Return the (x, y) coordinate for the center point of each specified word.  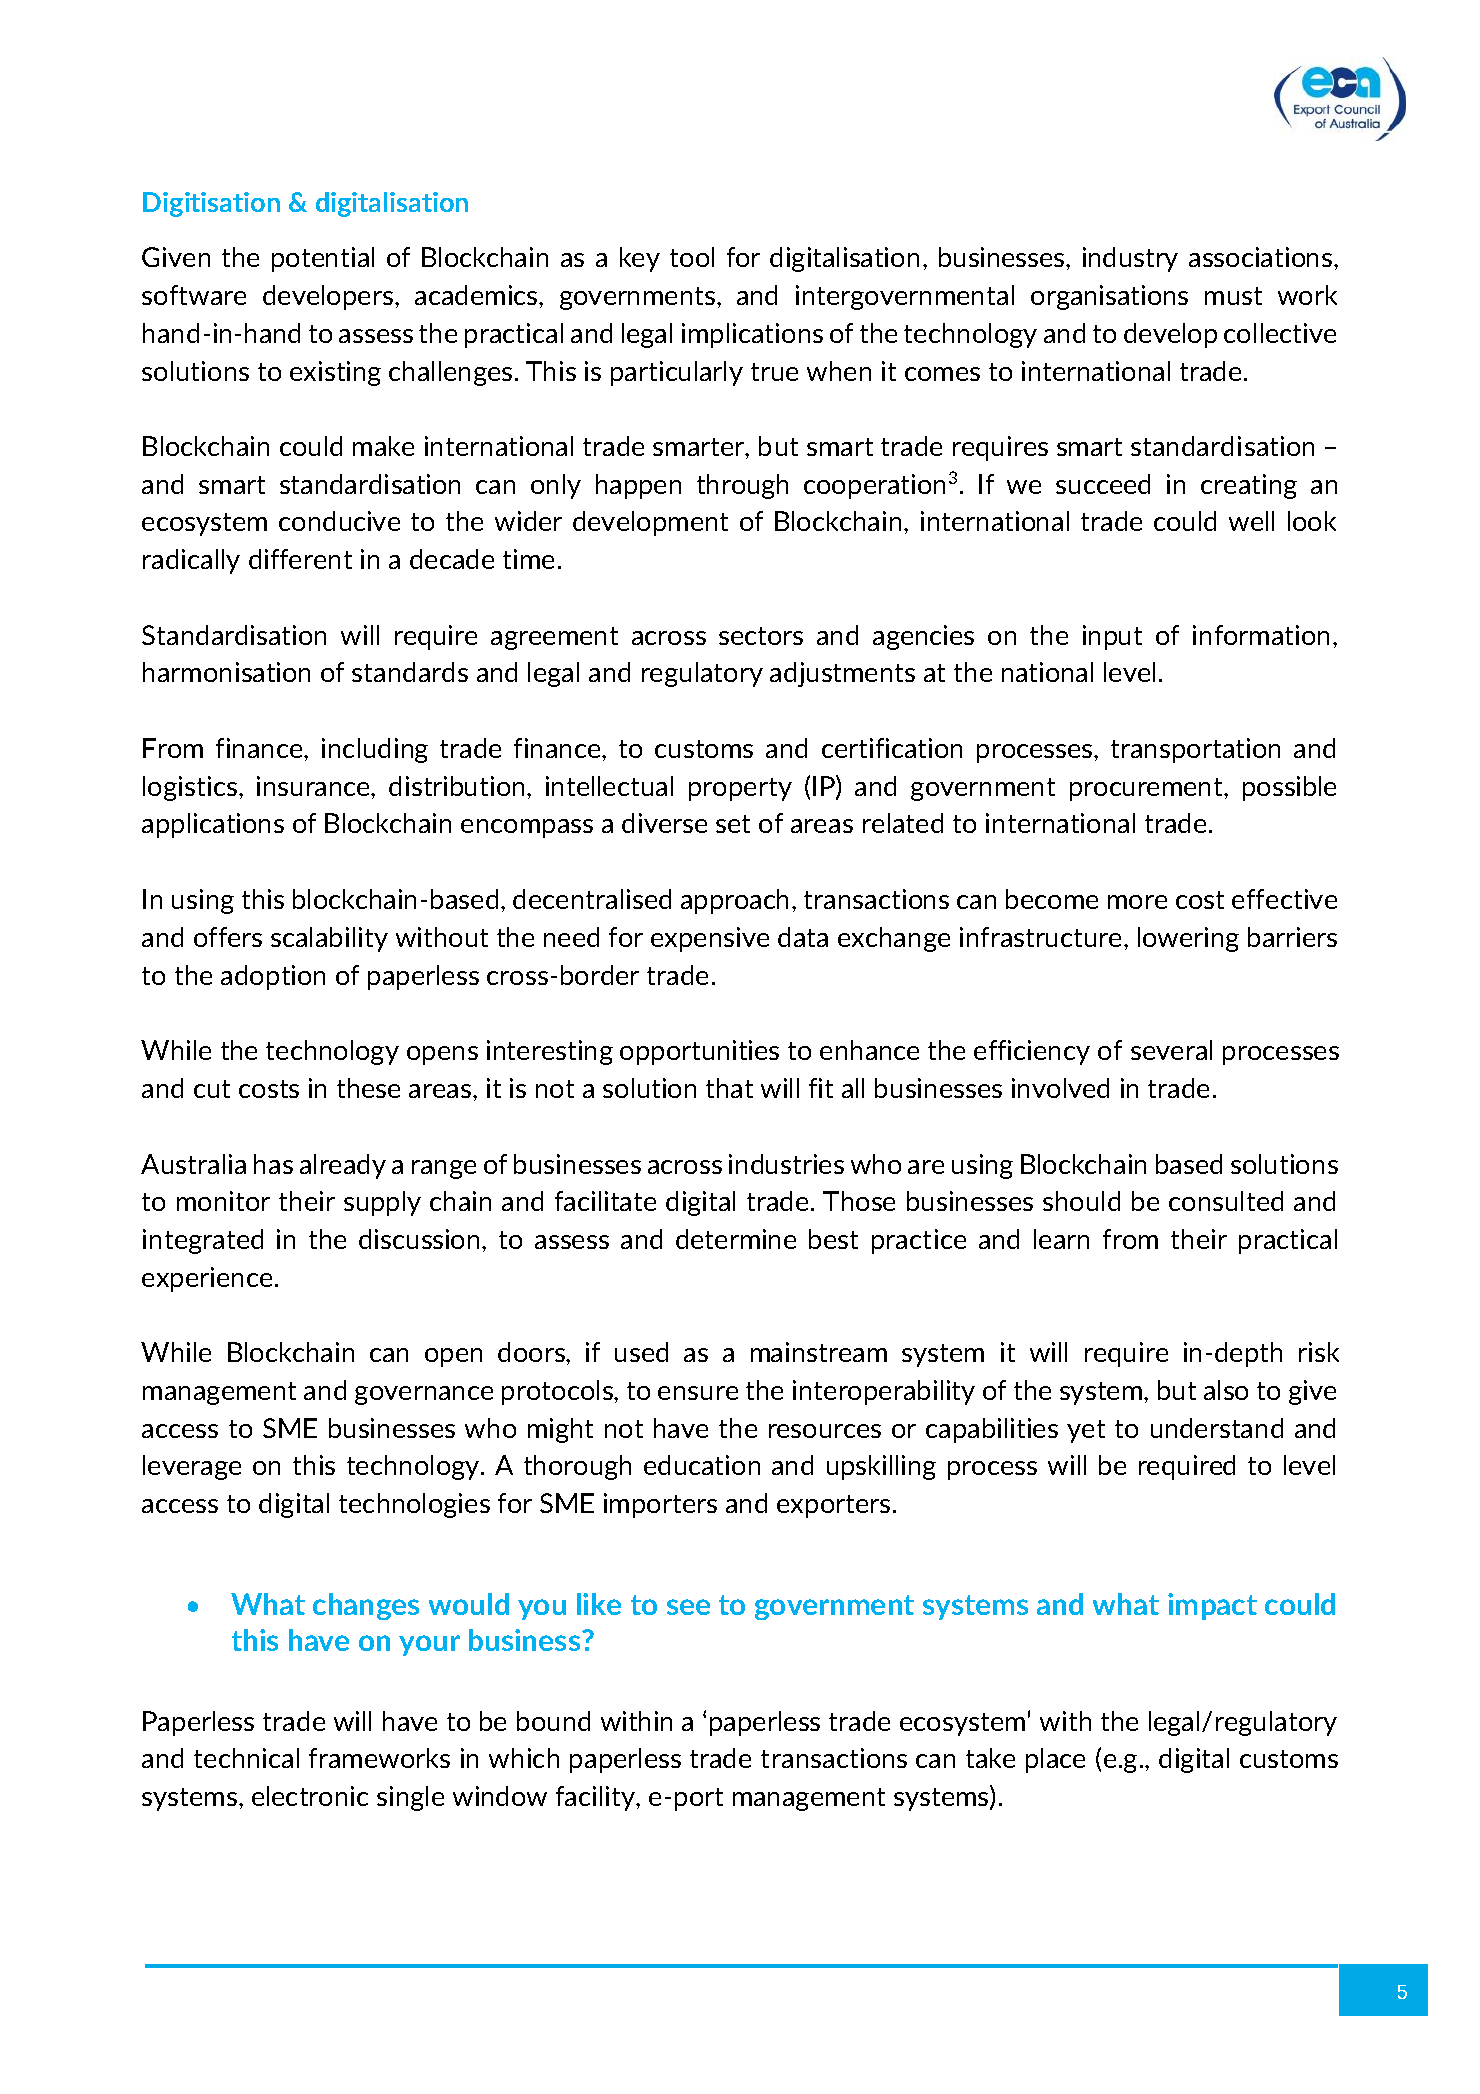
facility (597, 1798)
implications (752, 335)
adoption (273, 977)
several (1171, 1050)
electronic (310, 1796)
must (1233, 296)
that (729, 1088)
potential (323, 259)
